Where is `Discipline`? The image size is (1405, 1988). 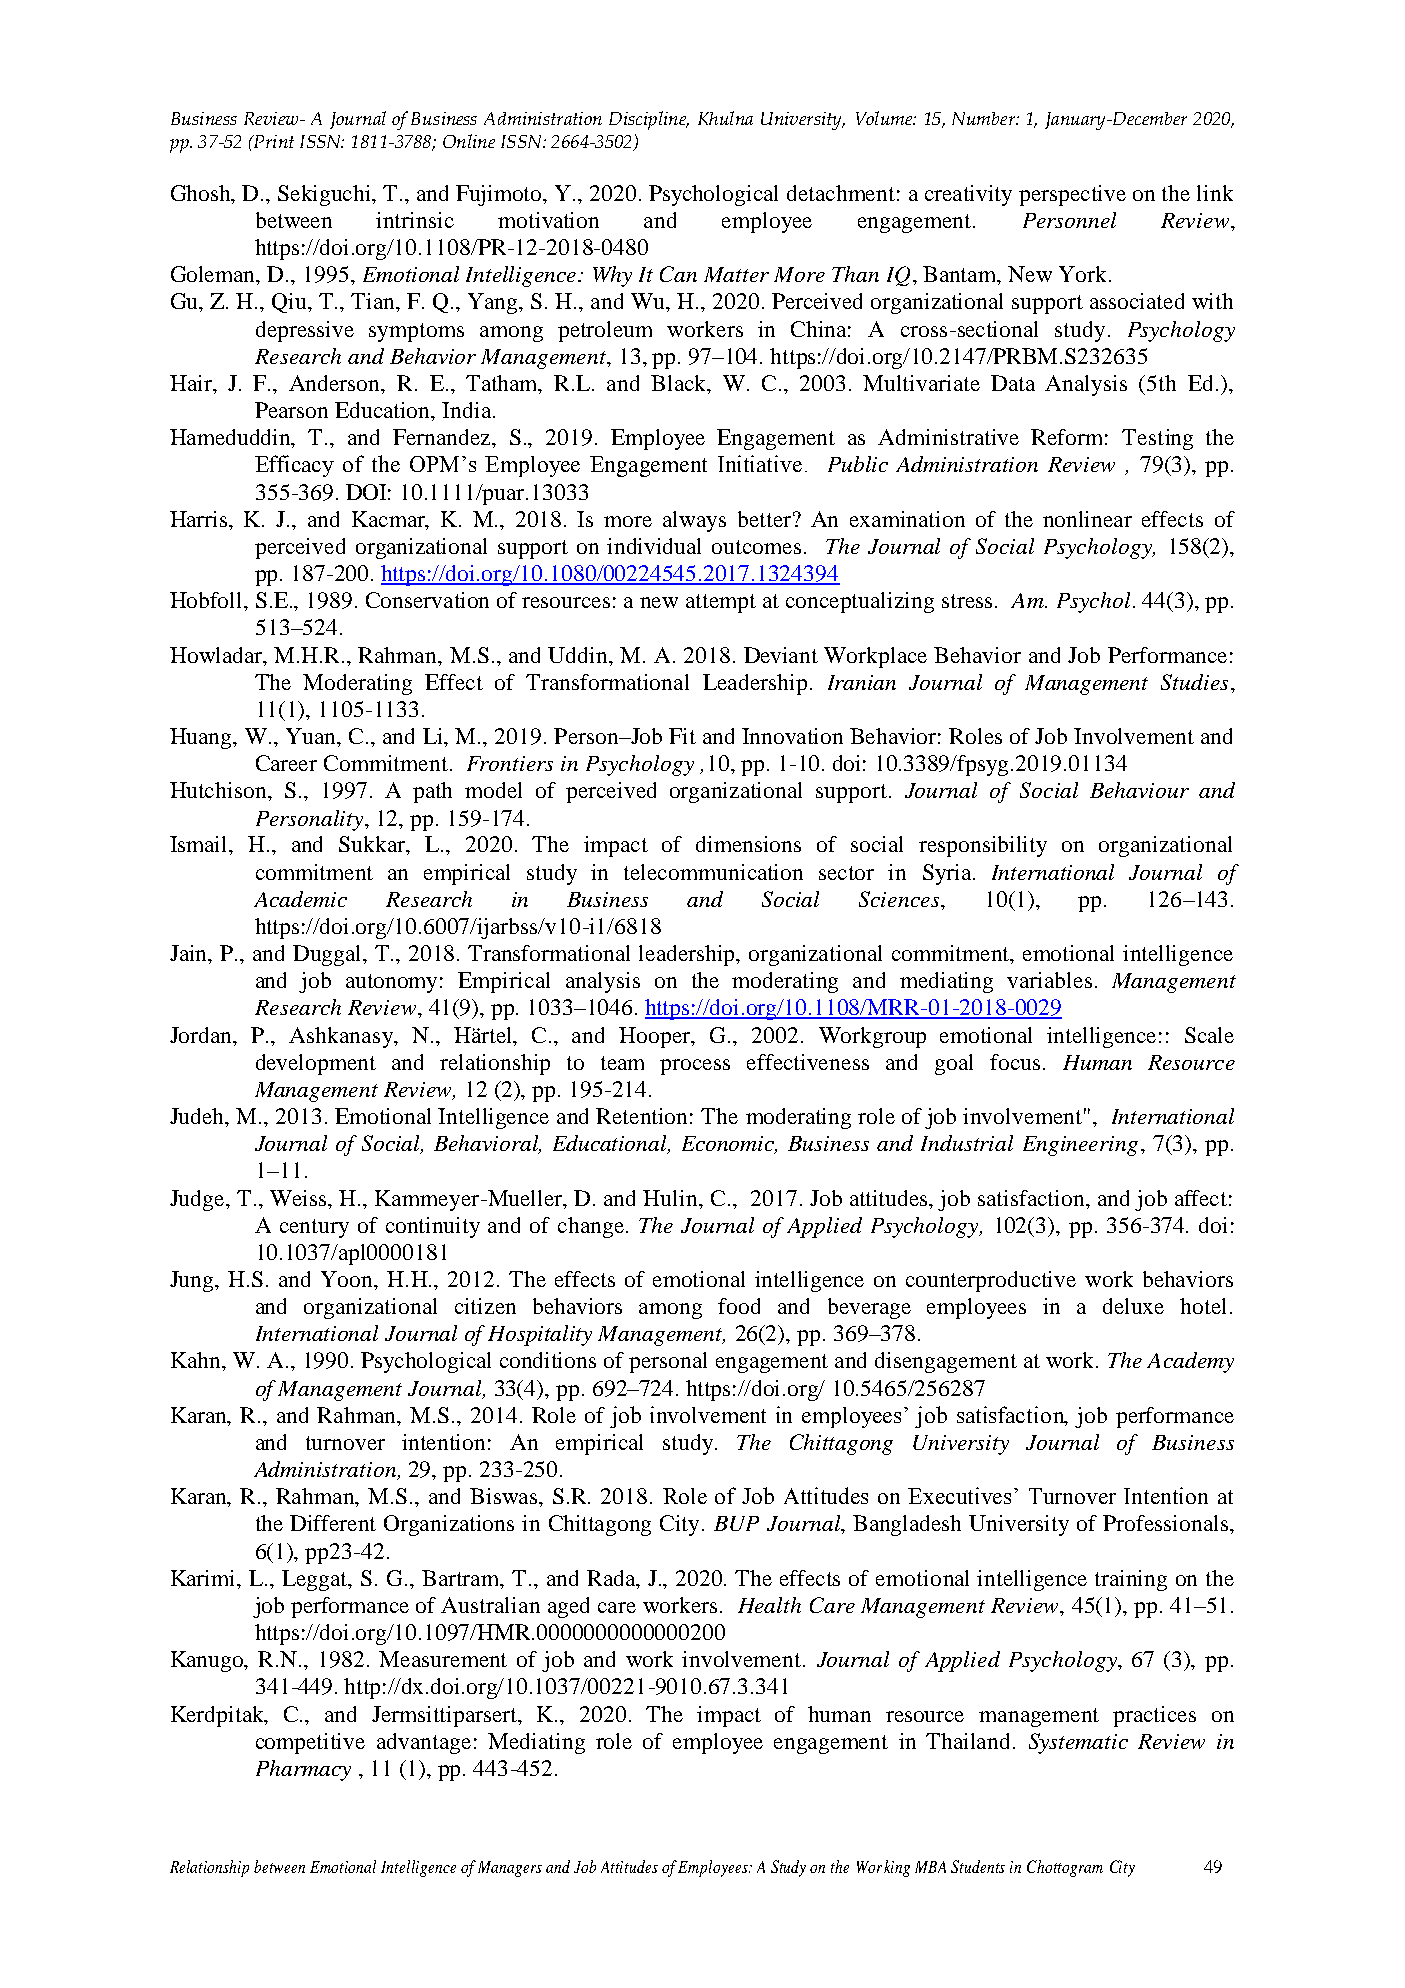
Discipline is located at coordinates (649, 120).
